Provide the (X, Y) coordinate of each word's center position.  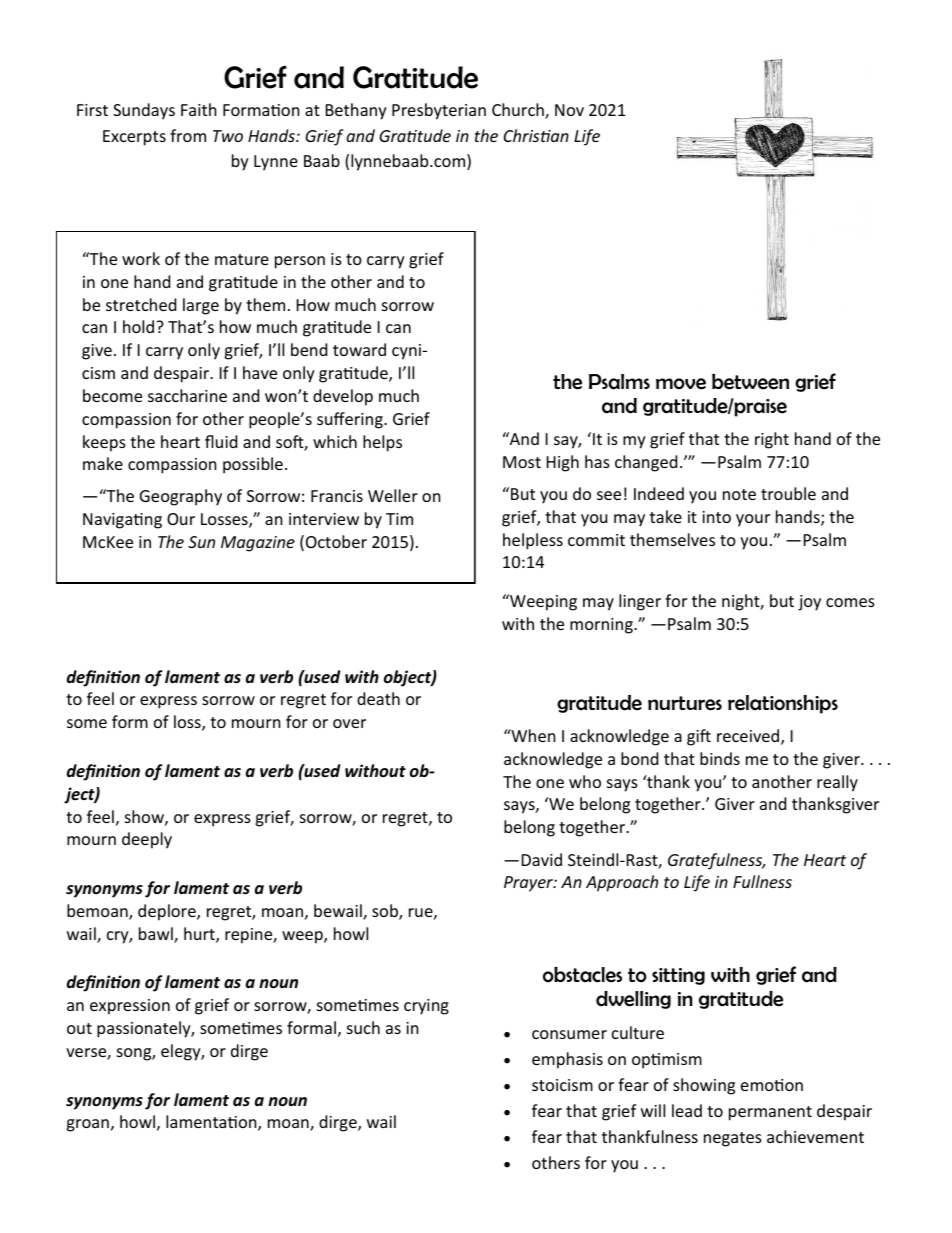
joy (809, 603)
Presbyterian (439, 111)
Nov (569, 110)
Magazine (258, 544)
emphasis (567, 1060)
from (188, 135)
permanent (770, 1113)
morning (602, 626)
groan (87, 1125)
